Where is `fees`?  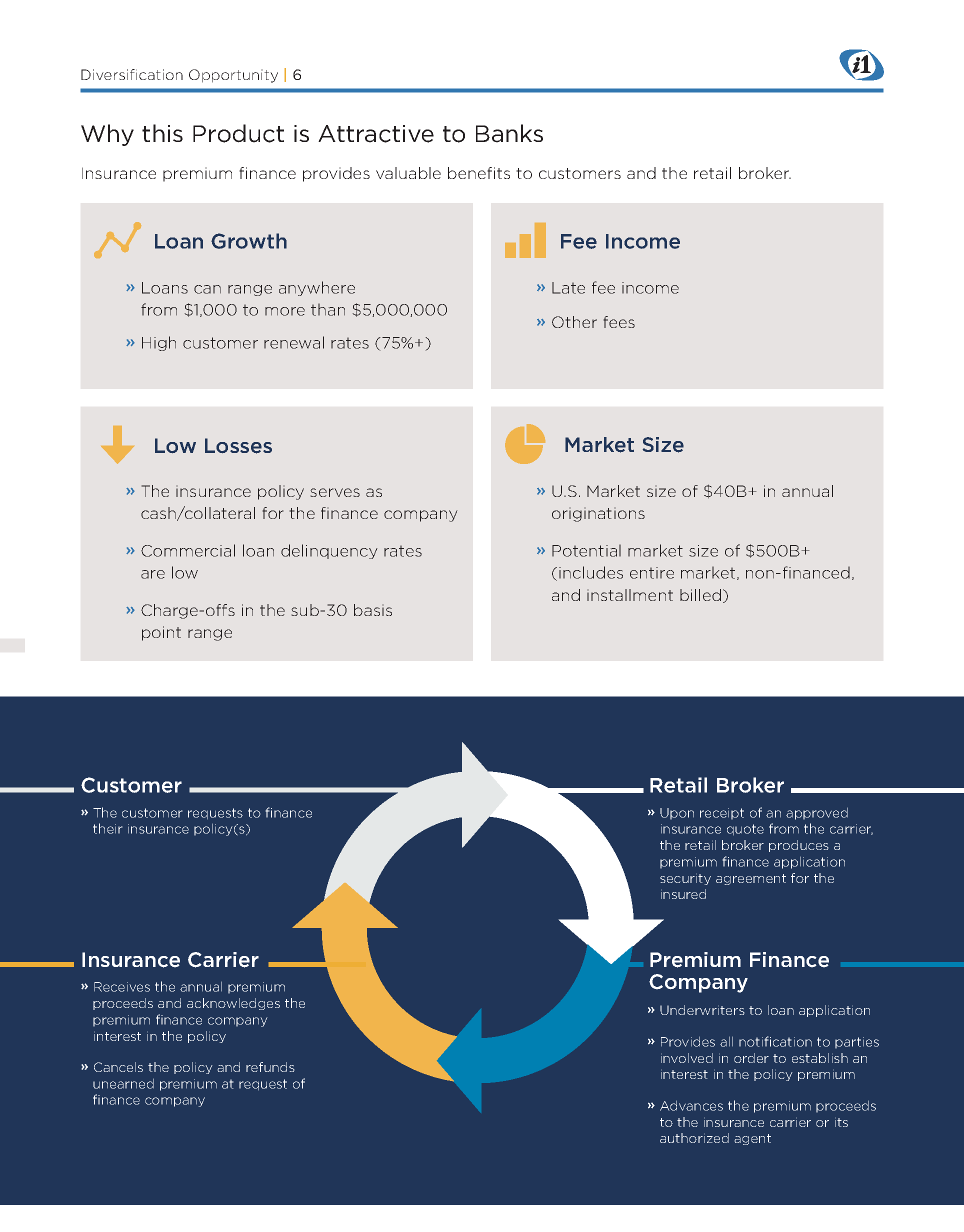 fees is located at coordinates (619, 322).
